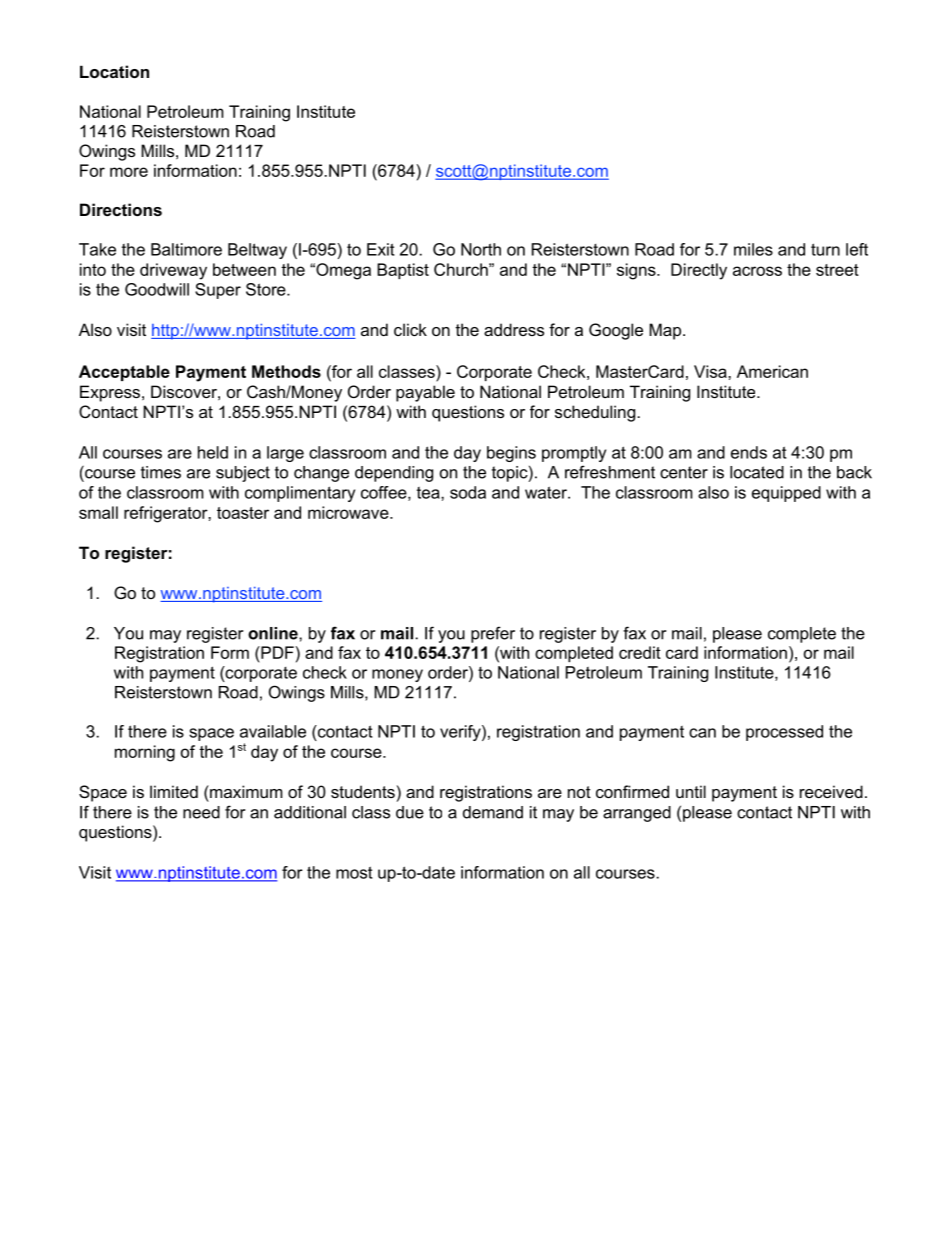 The image size is (952, 1233). Describe the element at coordinates (493, 634) in the page. I see `prefer` at that location.
